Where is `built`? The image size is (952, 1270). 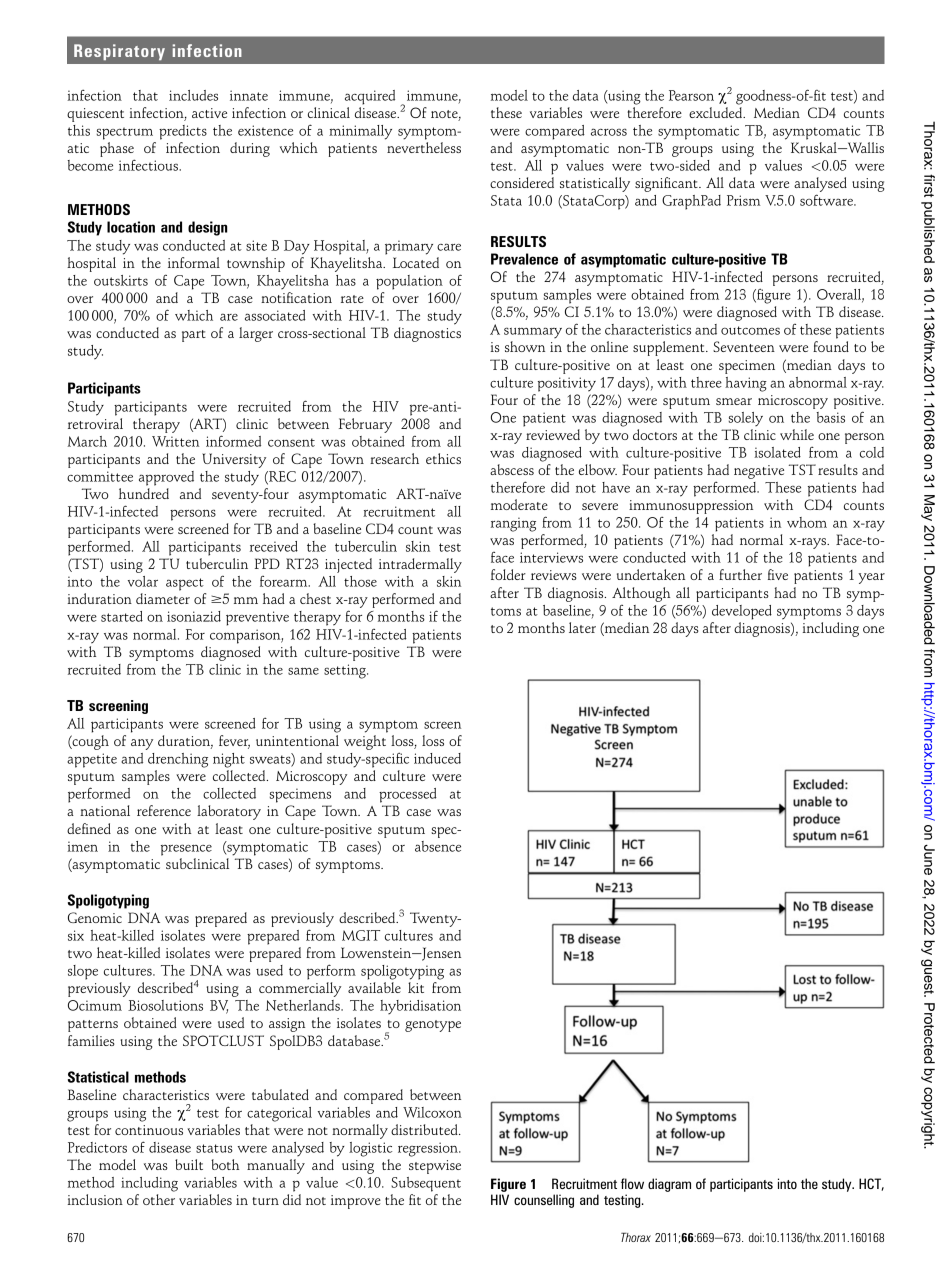 built is located at coordinates (189, 1164).
